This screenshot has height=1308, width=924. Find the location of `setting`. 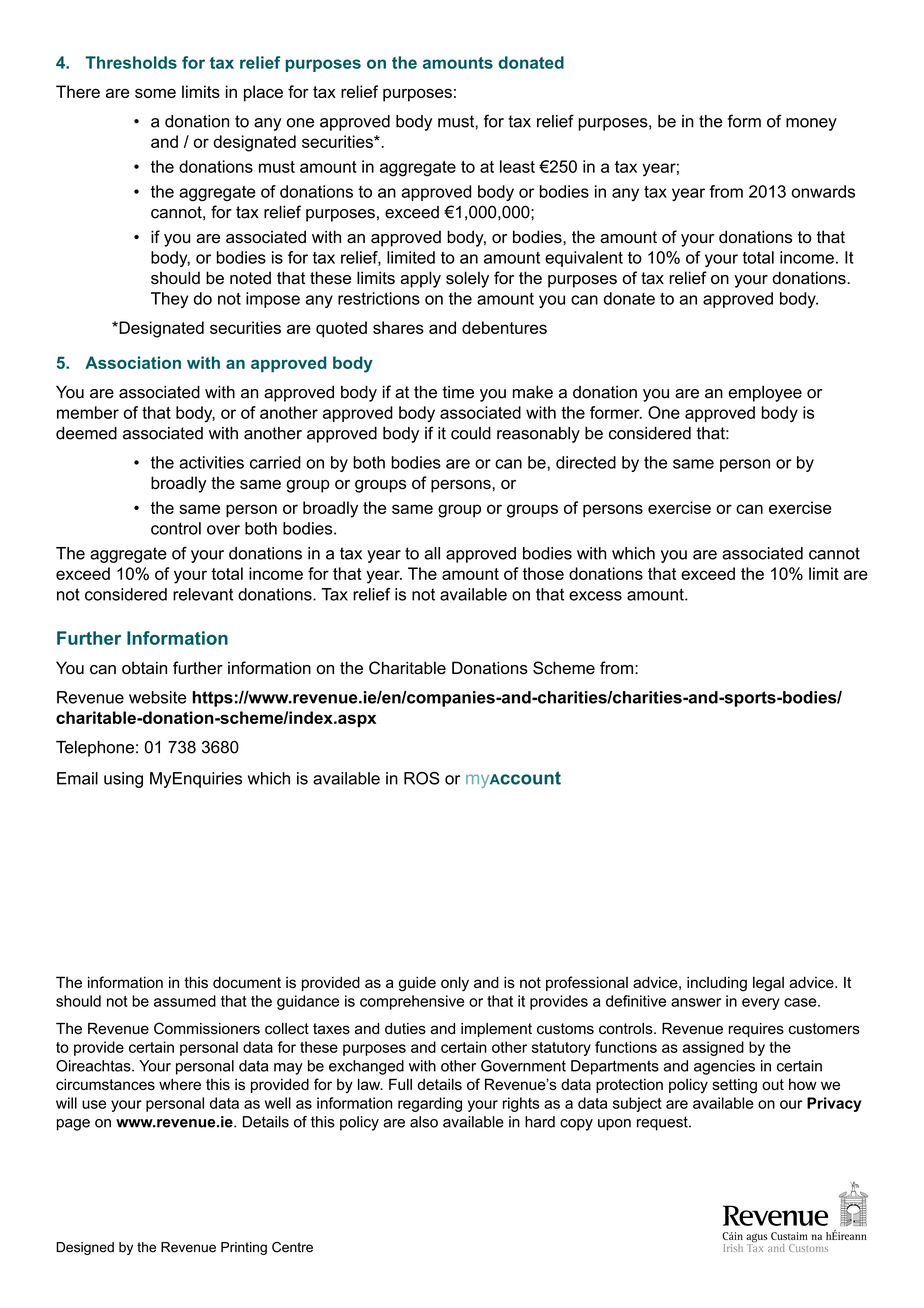

setting is located at coordinates (735, 1086).
